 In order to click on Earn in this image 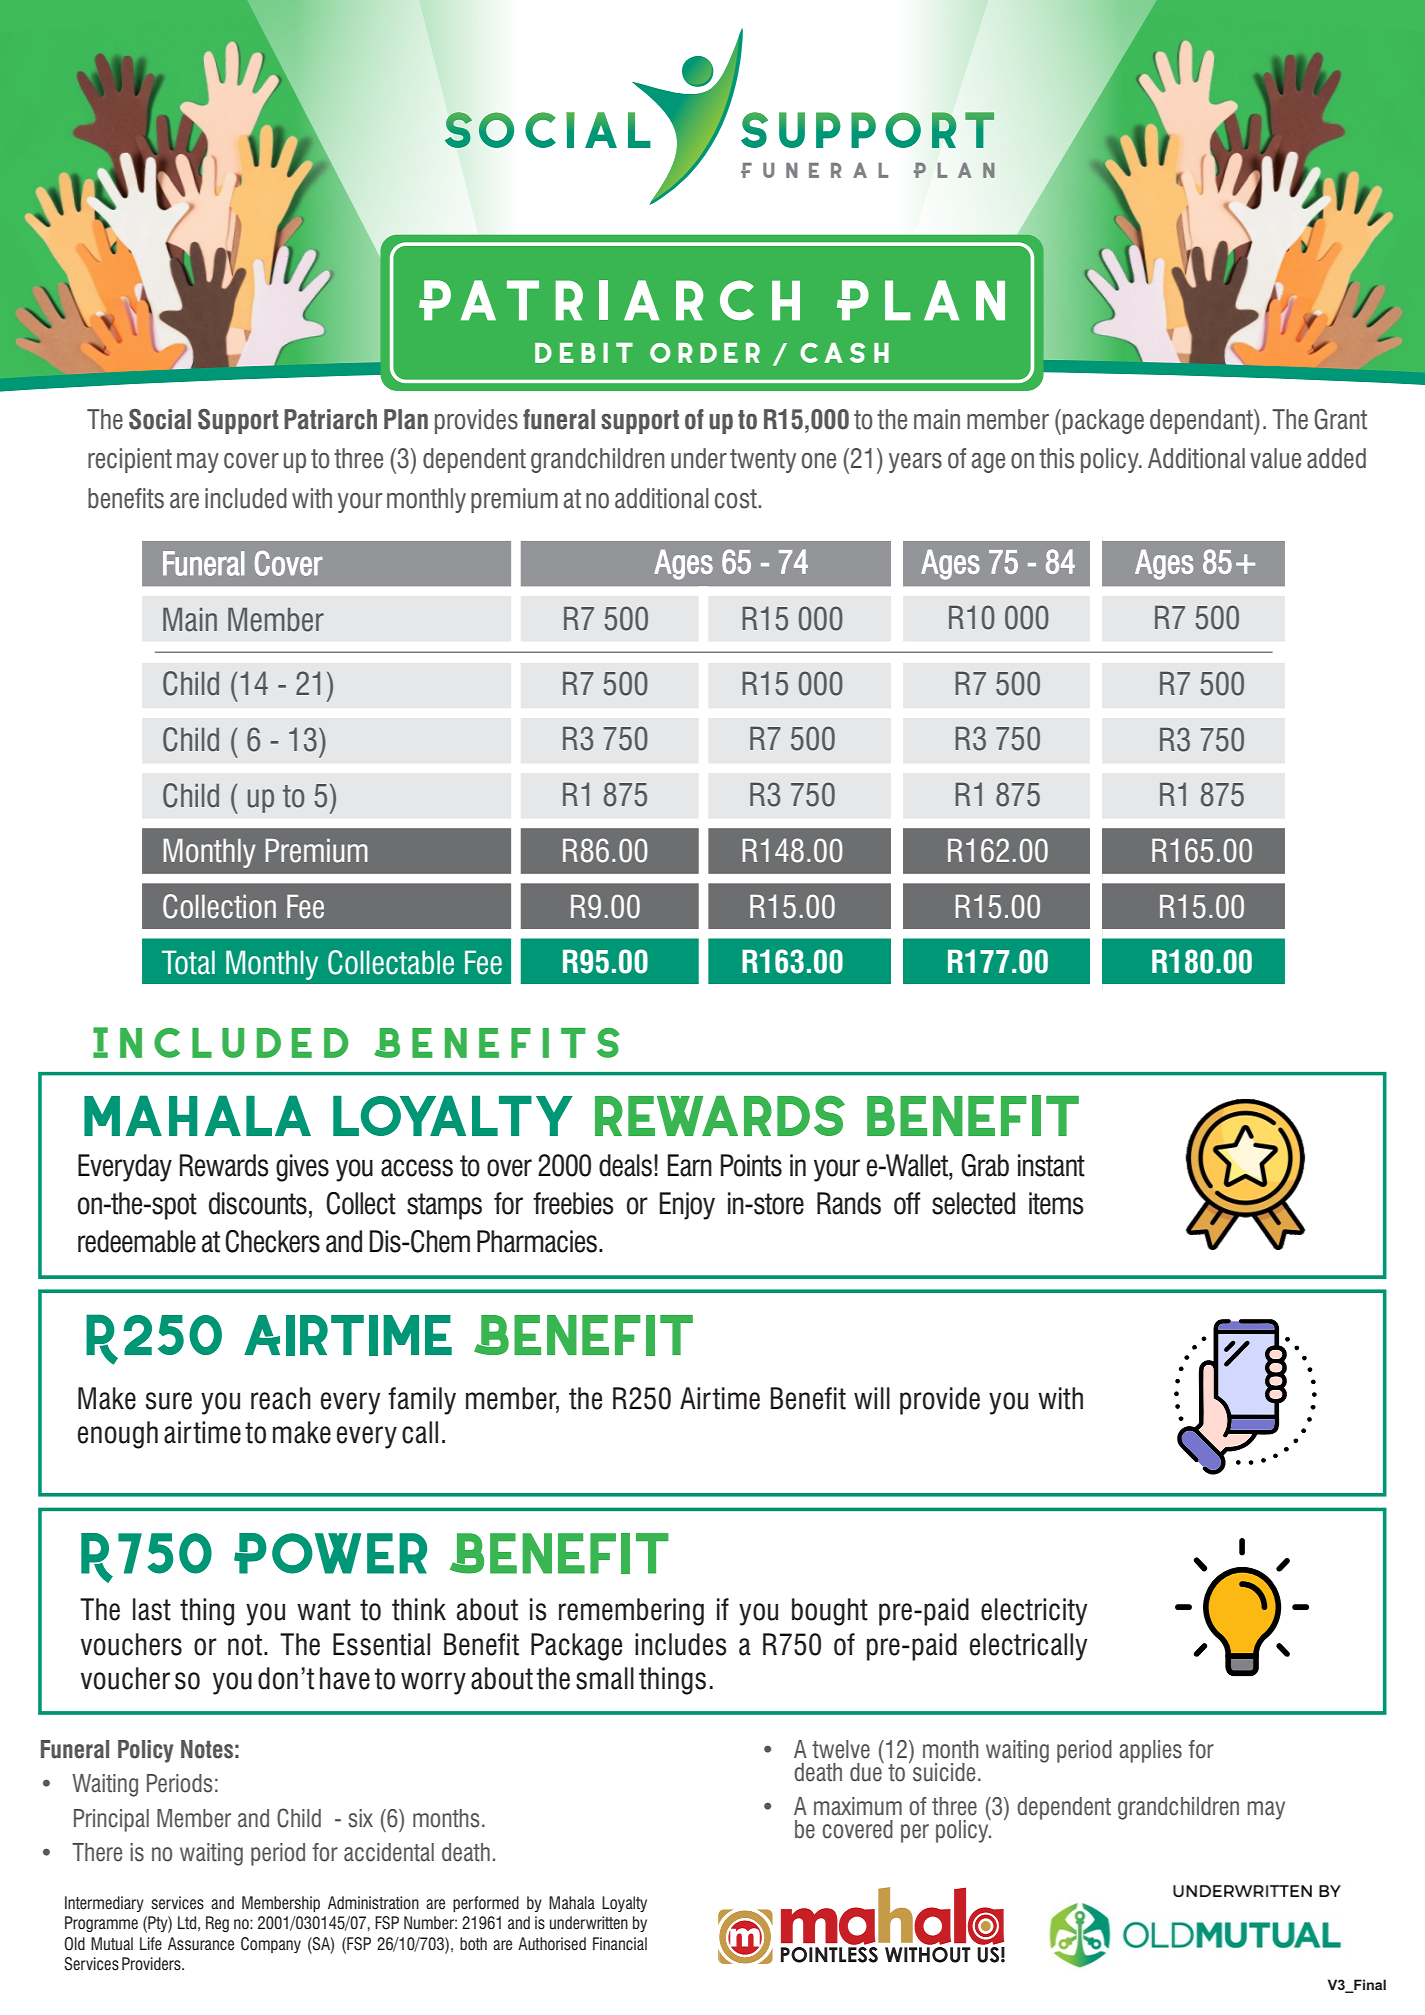, I will do `click(690, 1165)`.
